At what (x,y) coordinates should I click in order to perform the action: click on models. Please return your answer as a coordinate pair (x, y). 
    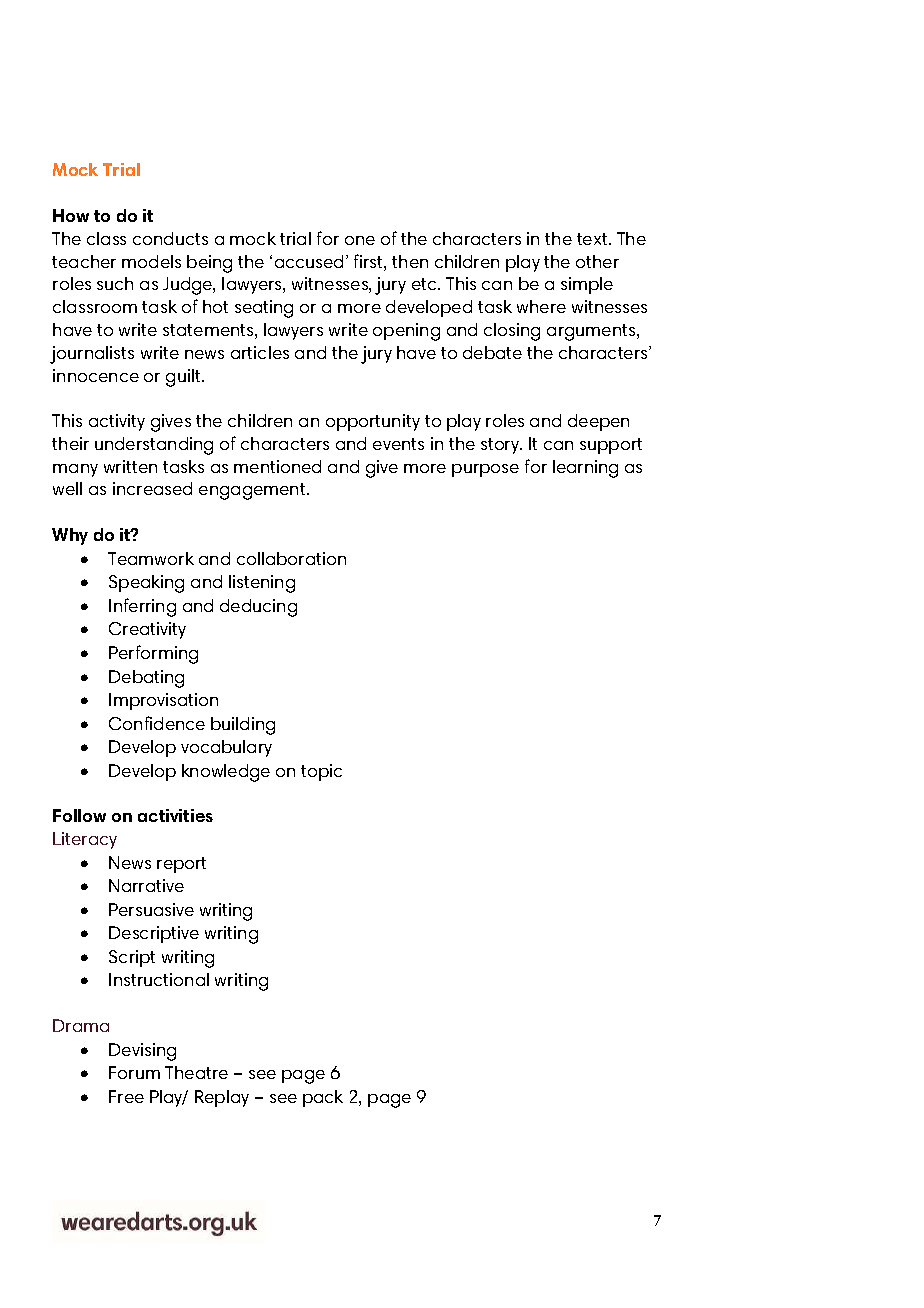
    Looking at the image, I should click on (151, 261).
